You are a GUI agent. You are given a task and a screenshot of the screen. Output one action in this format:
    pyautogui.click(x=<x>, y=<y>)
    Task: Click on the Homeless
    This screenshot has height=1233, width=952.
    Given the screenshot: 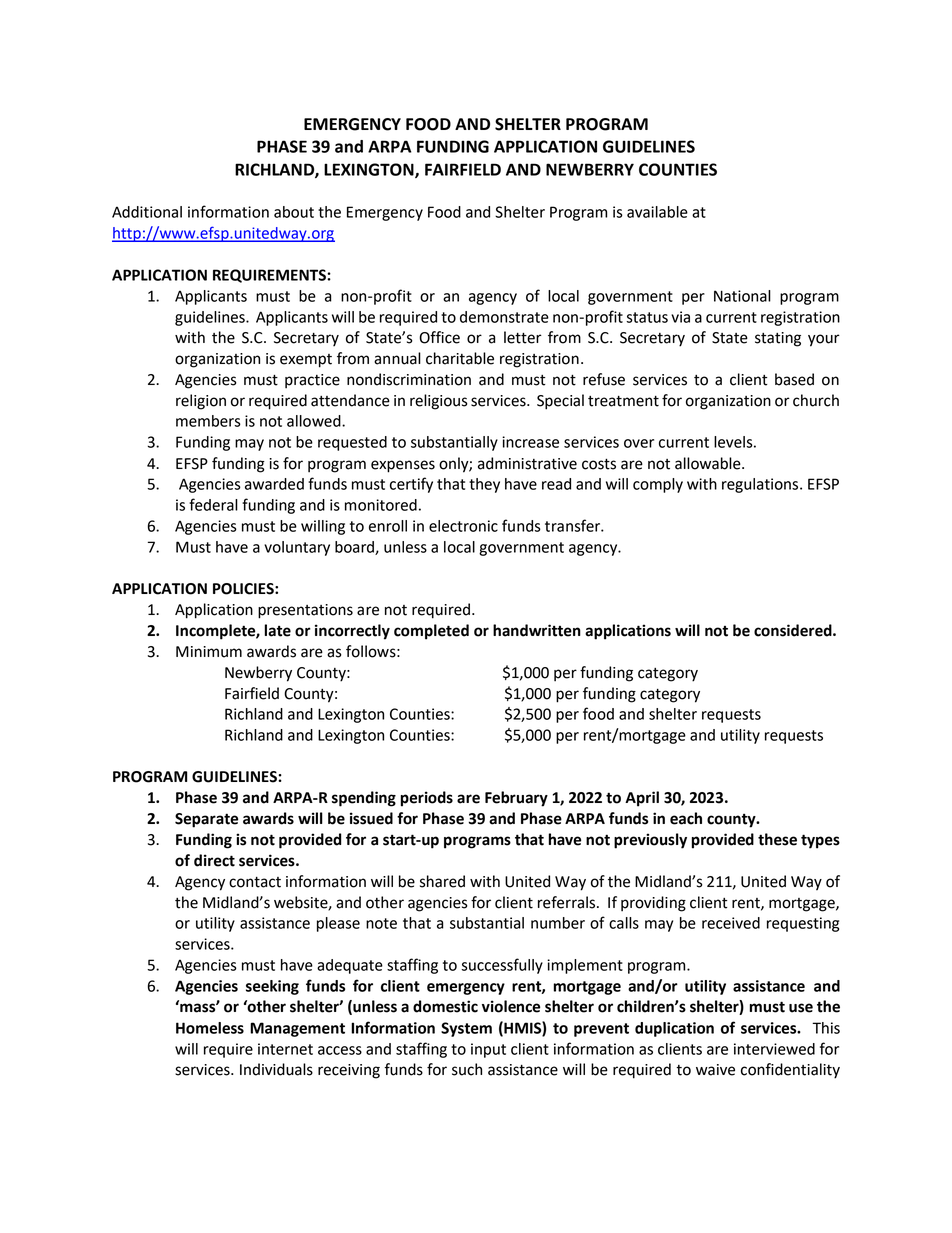 What is the action you would take?
    pyautogui.click(x=210, y=1028)
